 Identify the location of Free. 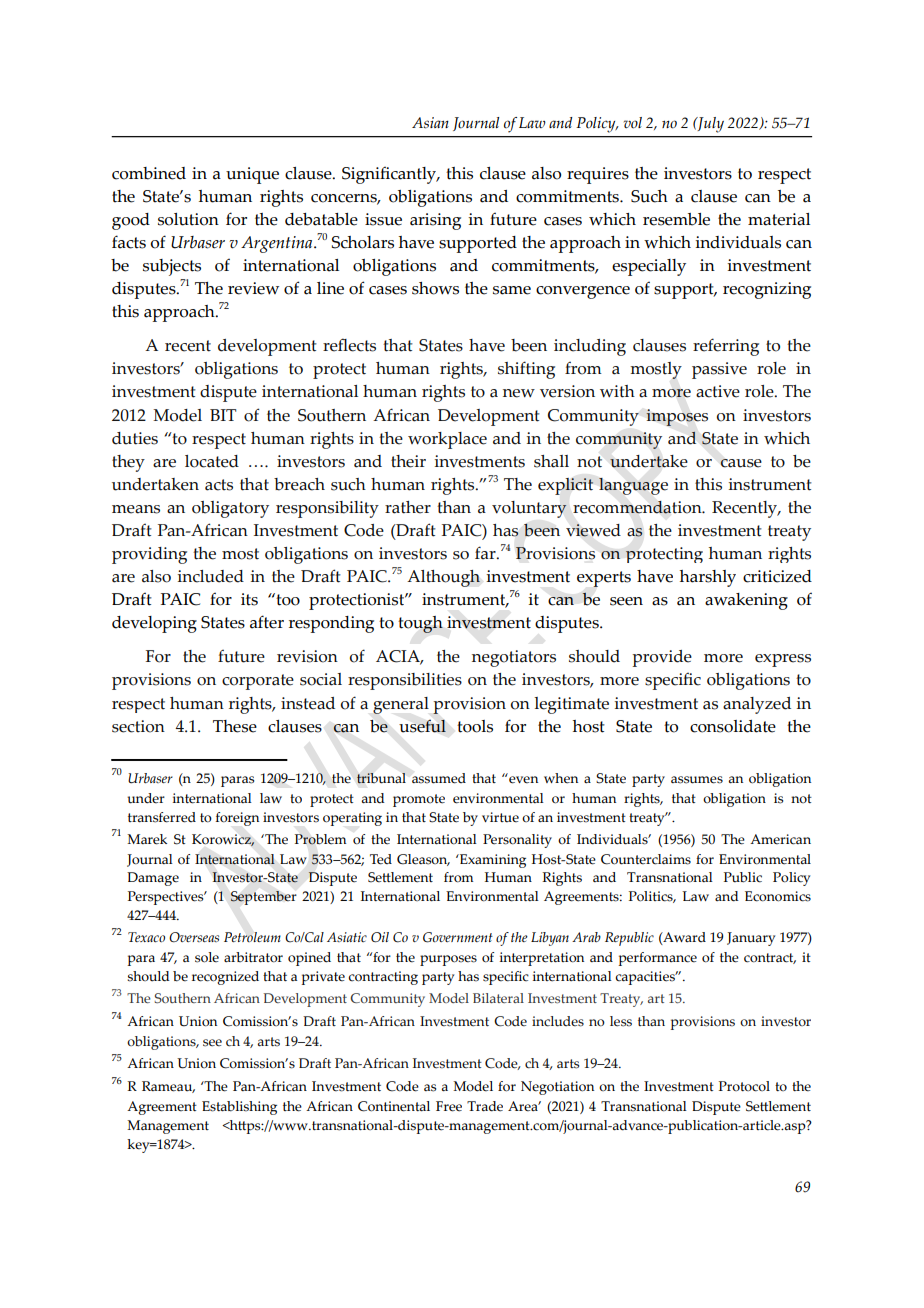
(449, 1106).
